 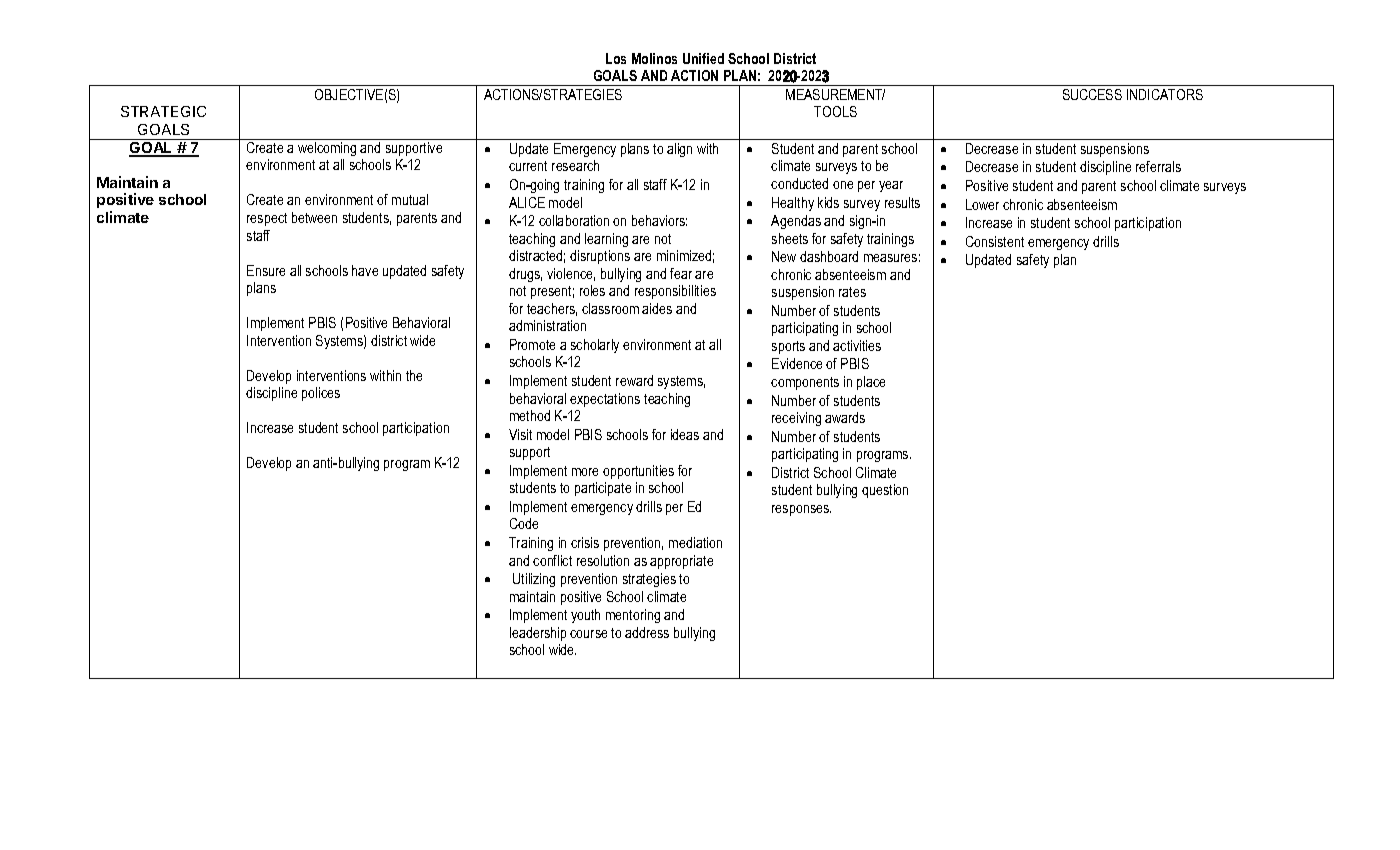 What do you see at coordinates (163, 111) in the screenshot?
I see `STRATEGIC` at bounding box center [163, 111].
